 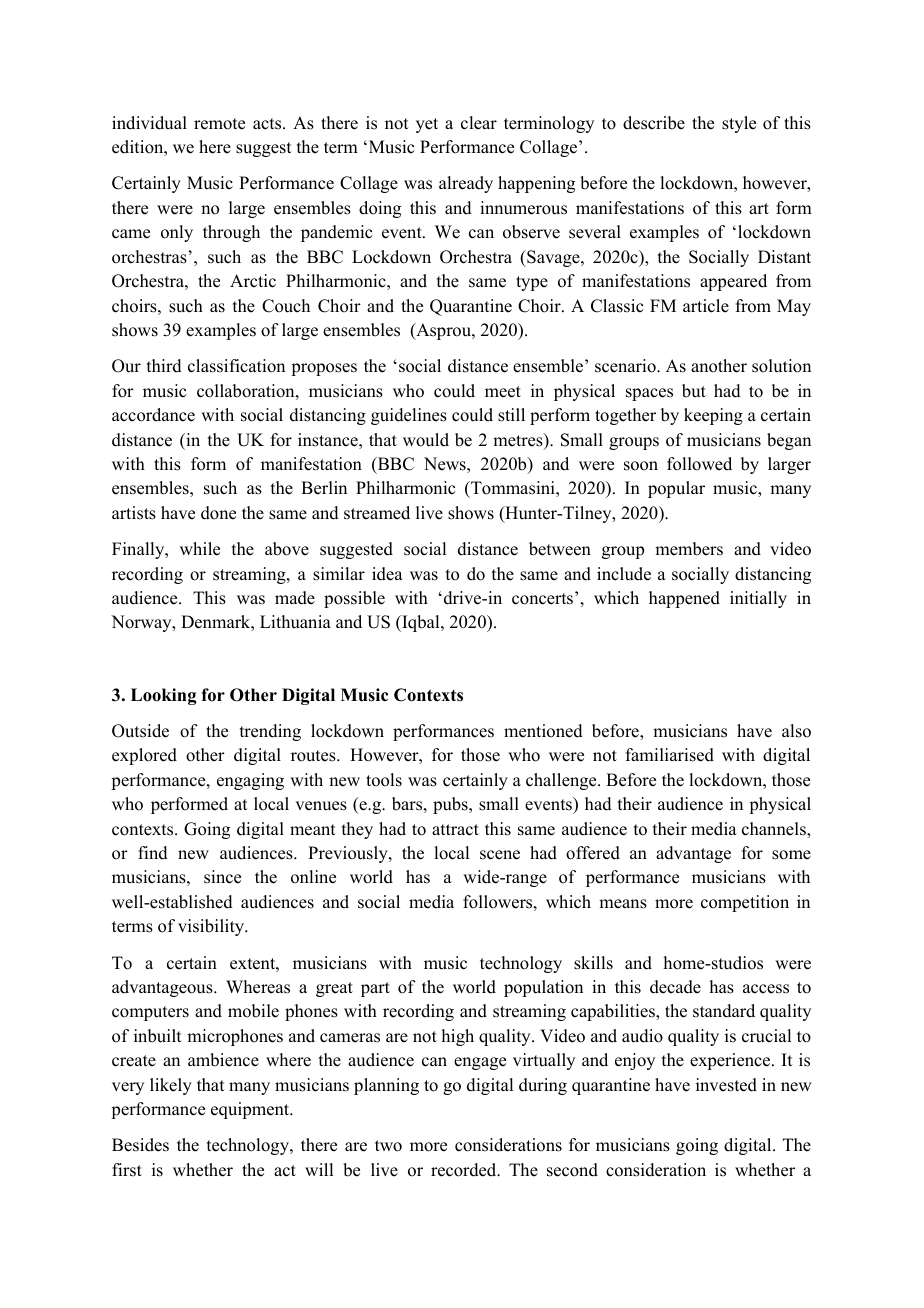 I want to click on already, so click(x=466, y=184).
